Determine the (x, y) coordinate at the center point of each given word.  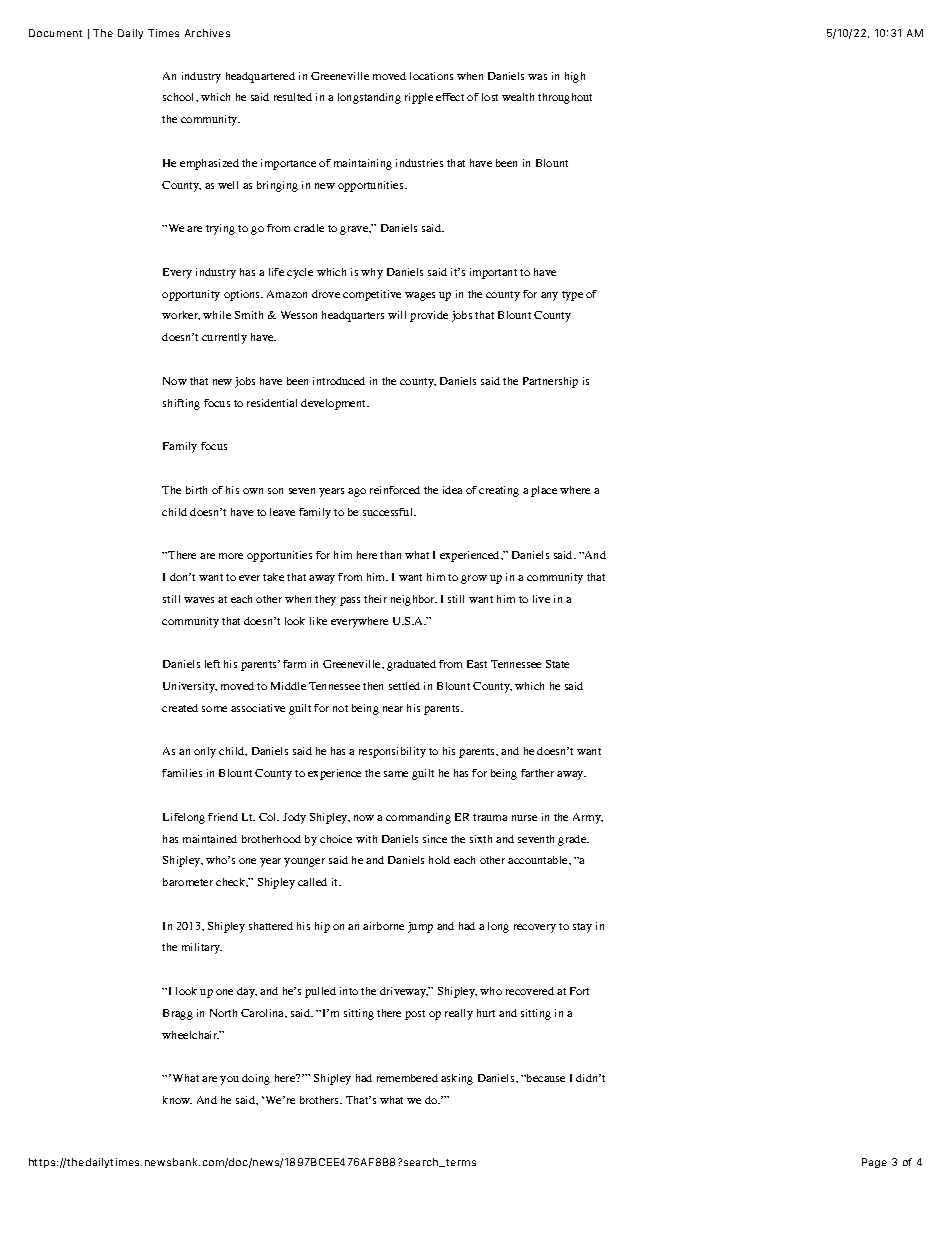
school (180, 97)
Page (874, 1163)
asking (457, 1079)
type (572, 296)
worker (181, 315)
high (575, 77)
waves (199, 600)
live (541, 599)
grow (474, 579)
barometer (188, 882)
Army (588, 818)
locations (431, 76)
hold (439, 860)
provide (429, 316)
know (177, 1100)
